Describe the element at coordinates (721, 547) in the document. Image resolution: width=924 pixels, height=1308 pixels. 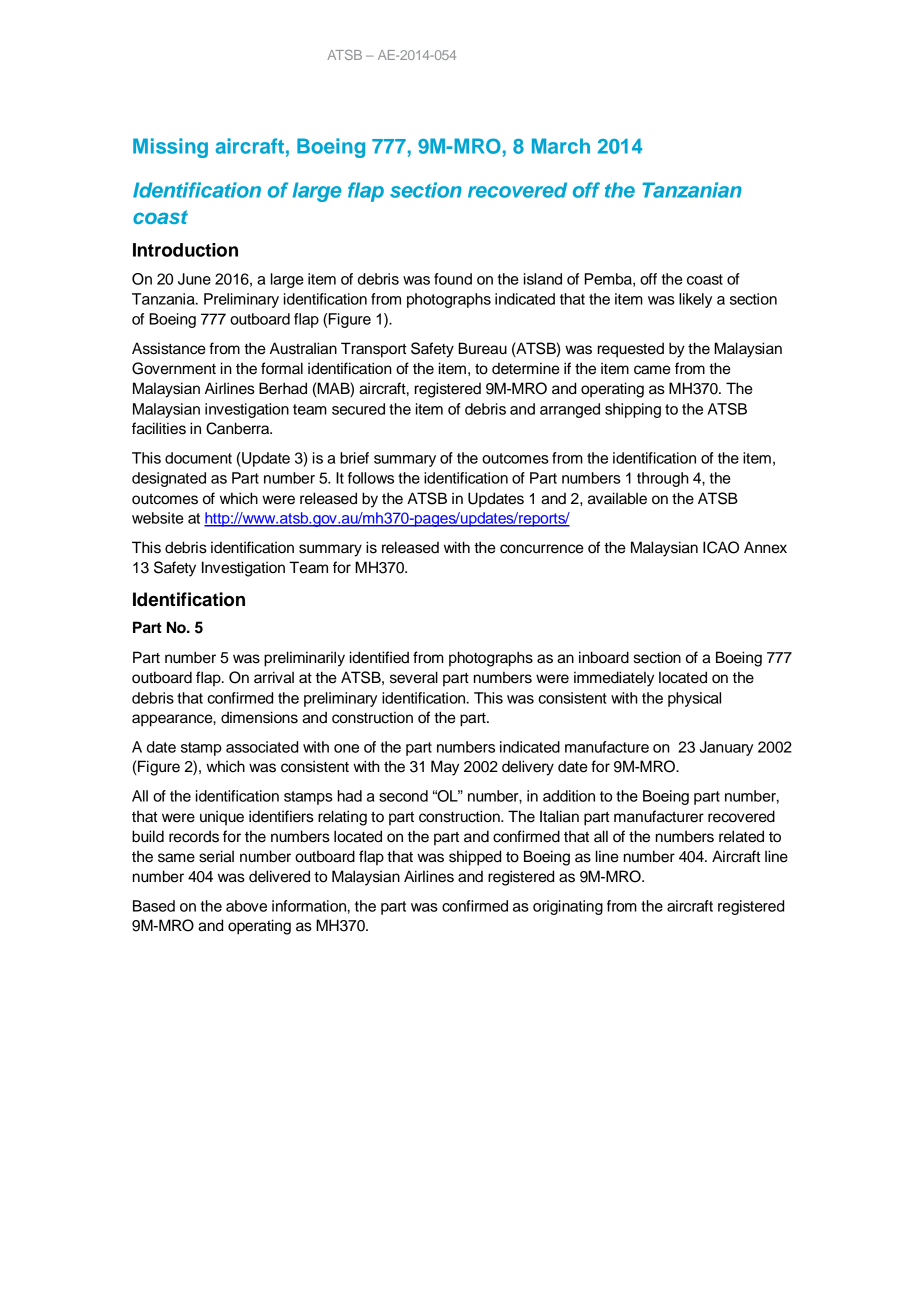
I see `ICAO` at that location.
